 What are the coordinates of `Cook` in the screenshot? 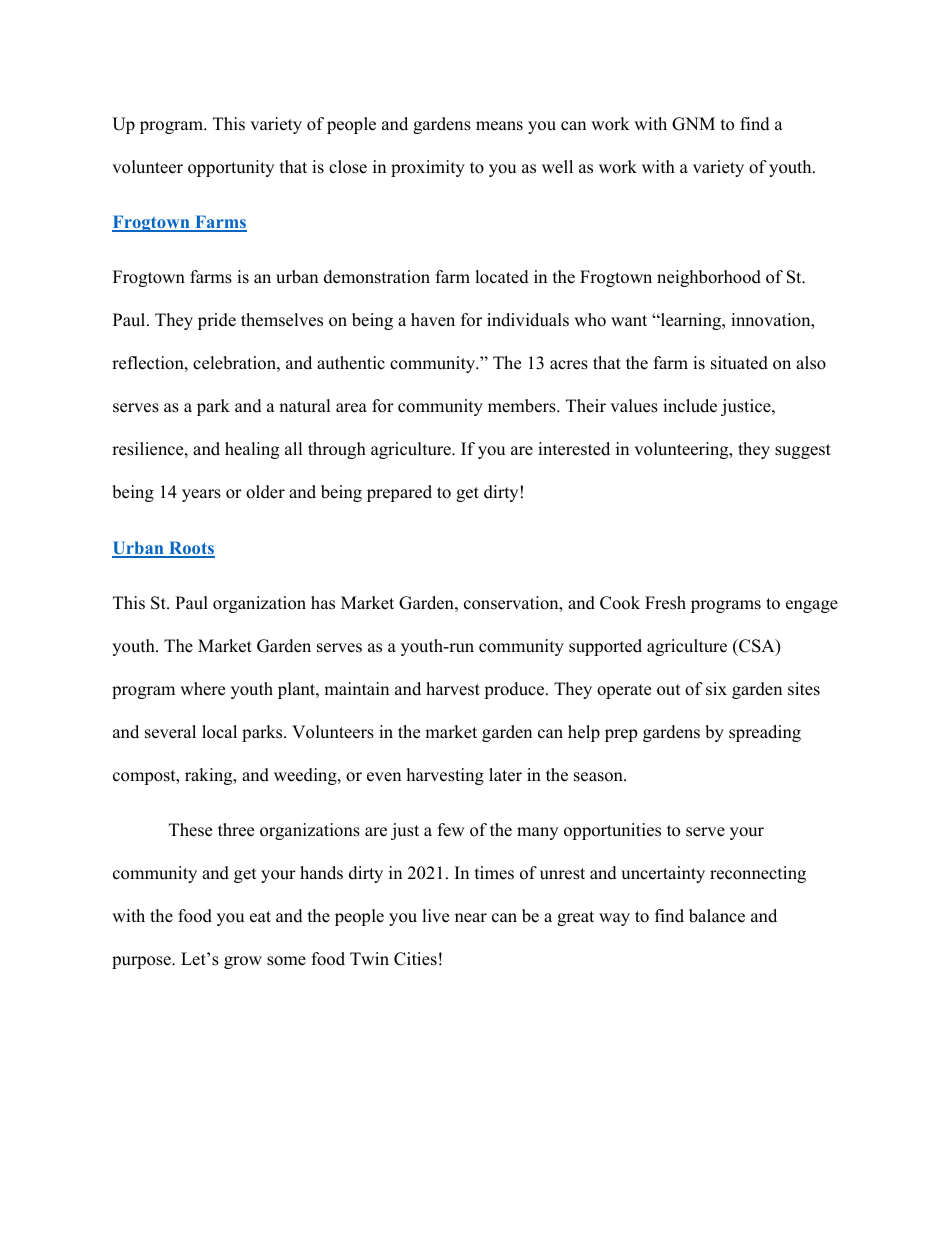 It's located at (620, 603).
